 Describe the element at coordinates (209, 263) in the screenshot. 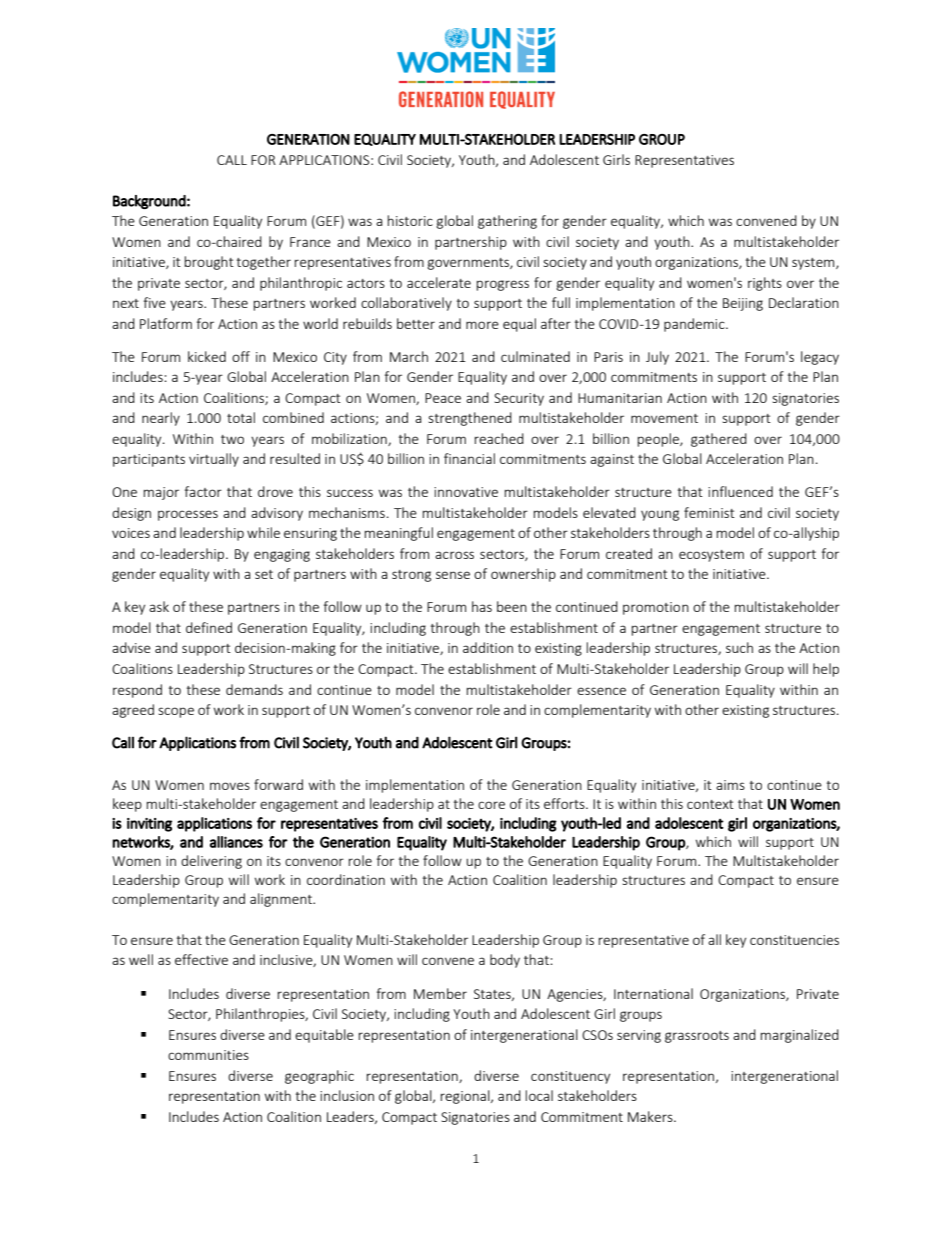

I see `brought` at that location.
